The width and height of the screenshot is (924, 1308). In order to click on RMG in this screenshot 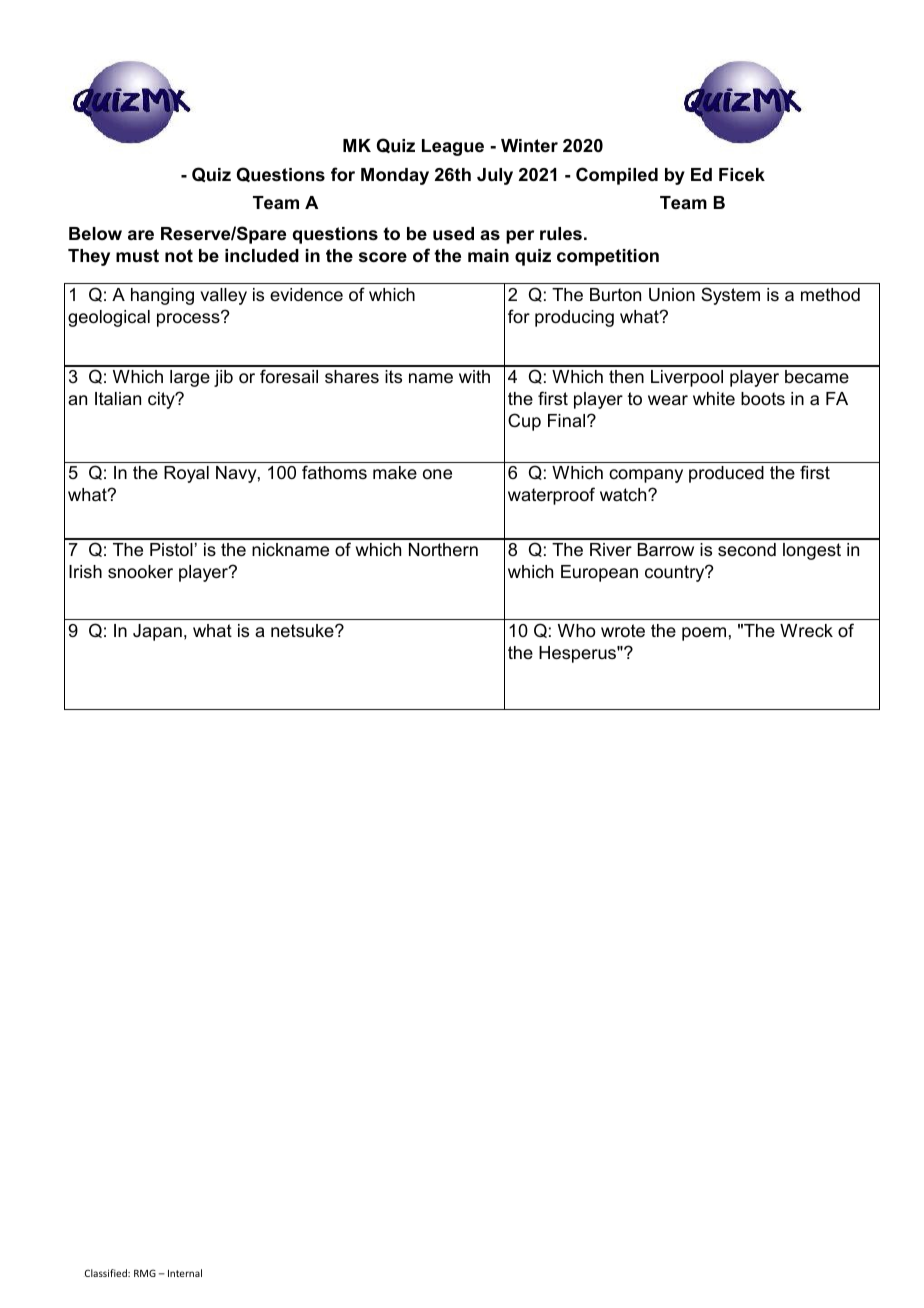, I will do `click(145, 1273)`.
